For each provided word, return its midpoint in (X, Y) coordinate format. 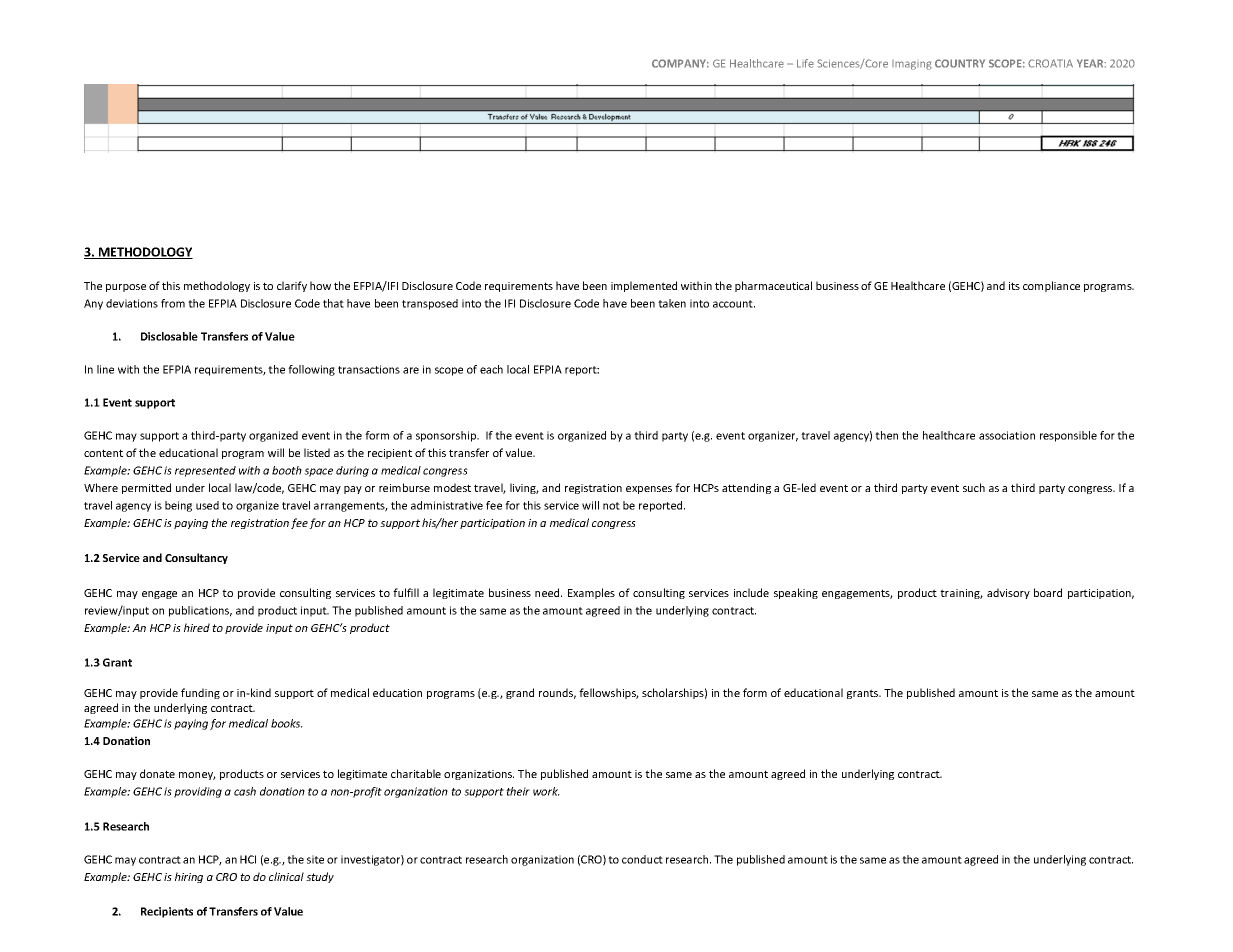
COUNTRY (960, 63)
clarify (292, 286)
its (1014, 286)
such (974, 487)
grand (520, 693)
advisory (1008, 593)
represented (205, 471)
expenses (649, 490)
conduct (642, 859)
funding (200, 693)
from (173, 303)
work (546, 791)
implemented (644, 286)
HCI (248, 859)
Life (805, 63)
